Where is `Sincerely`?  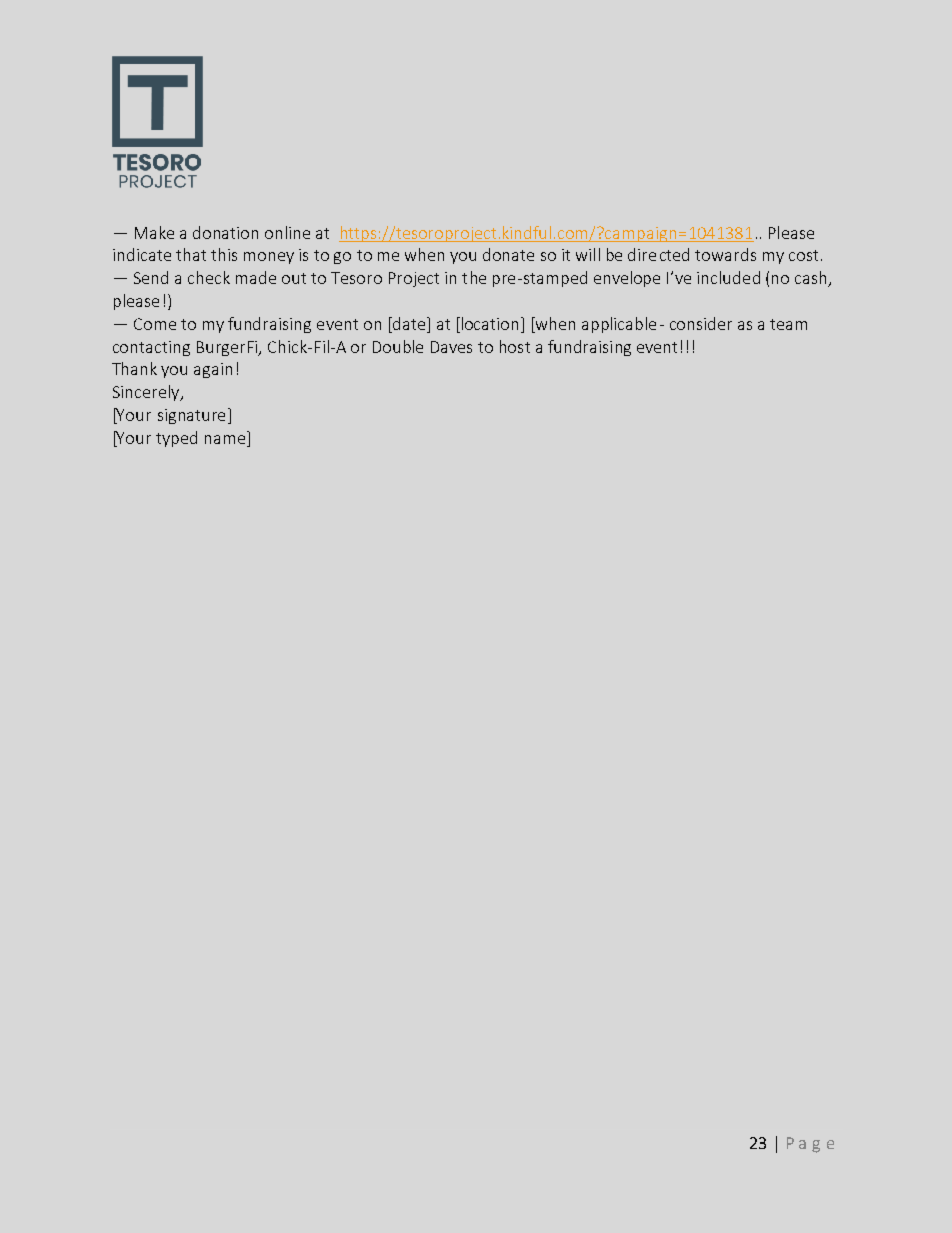
Sincerely is located at coordinates (147, 393).
